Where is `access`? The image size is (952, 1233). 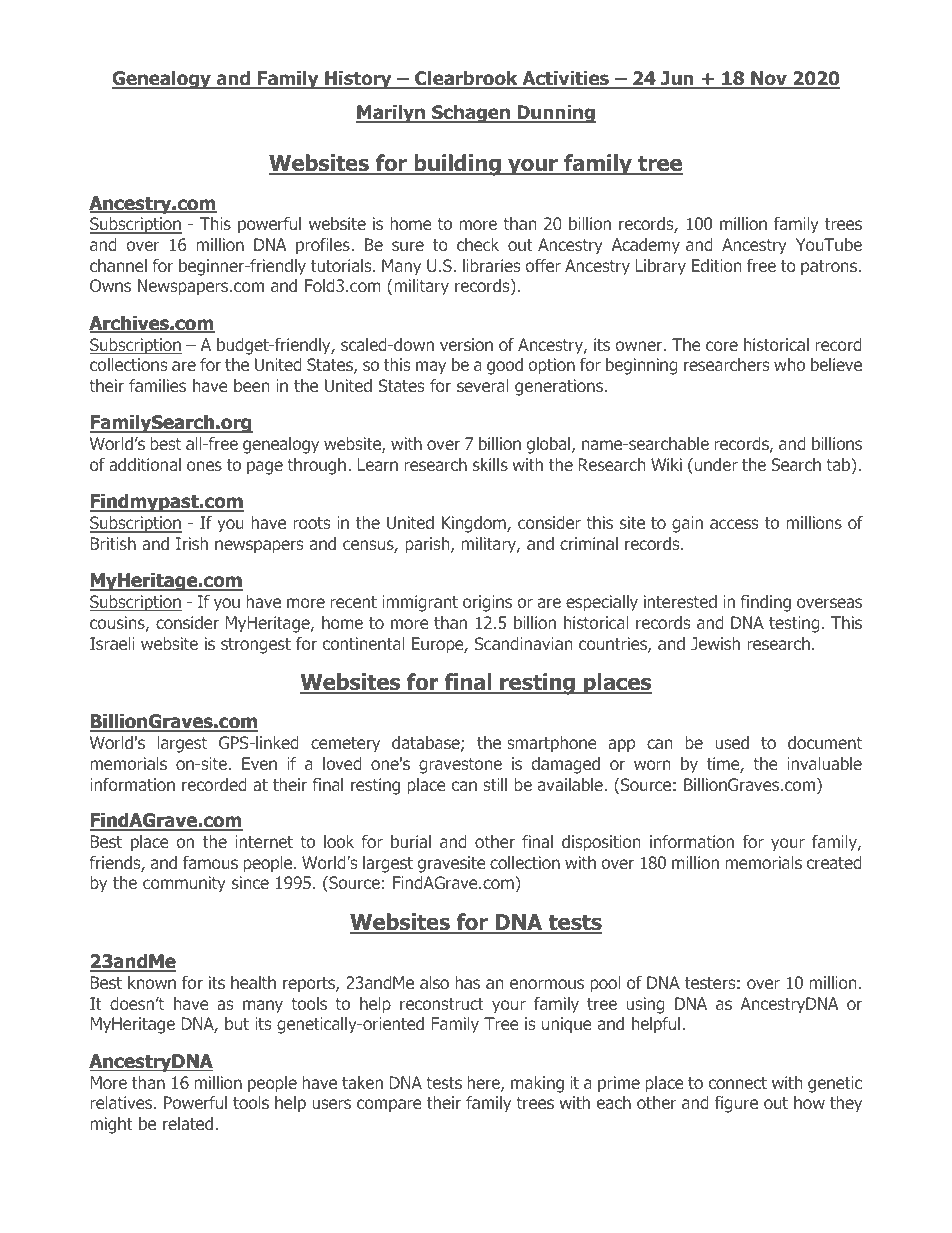 access is located at coordinates (734, 524).
